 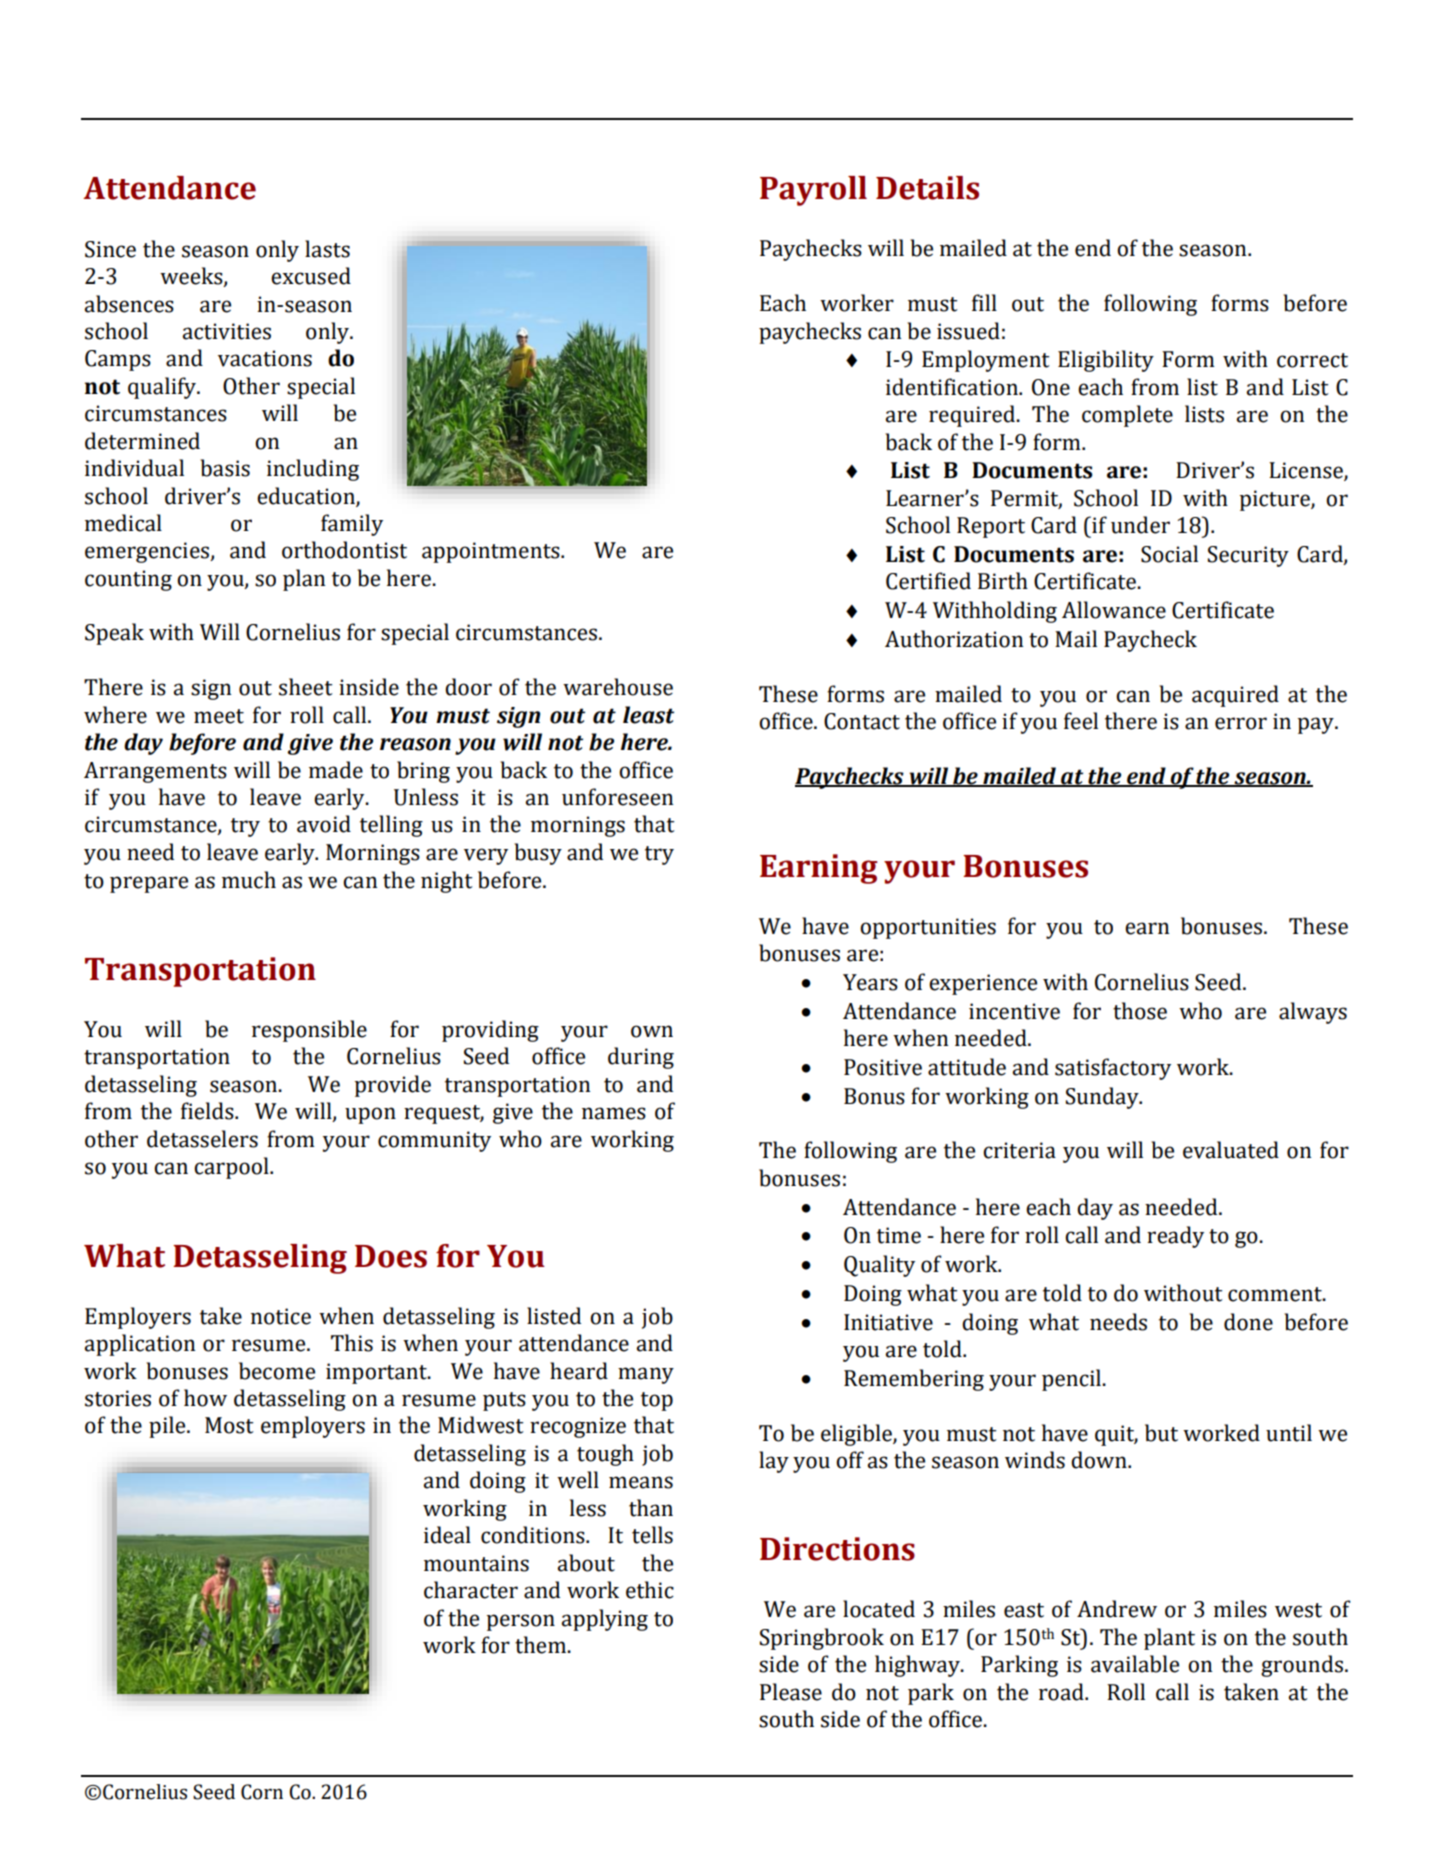 I want to click on Eligibility, so click(x=1106, y=361).
